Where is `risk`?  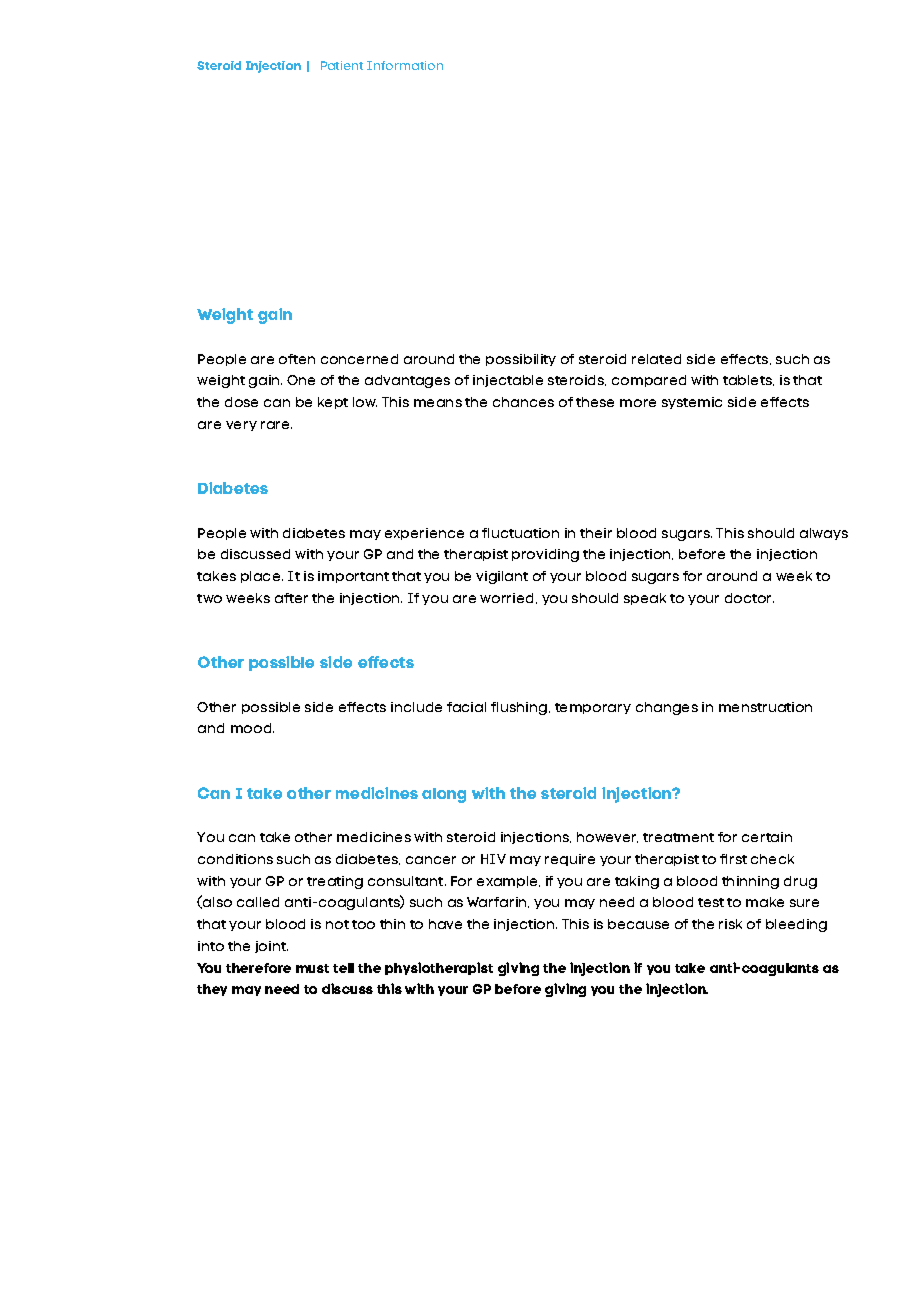
risk is located at coordinates (730, 924).
